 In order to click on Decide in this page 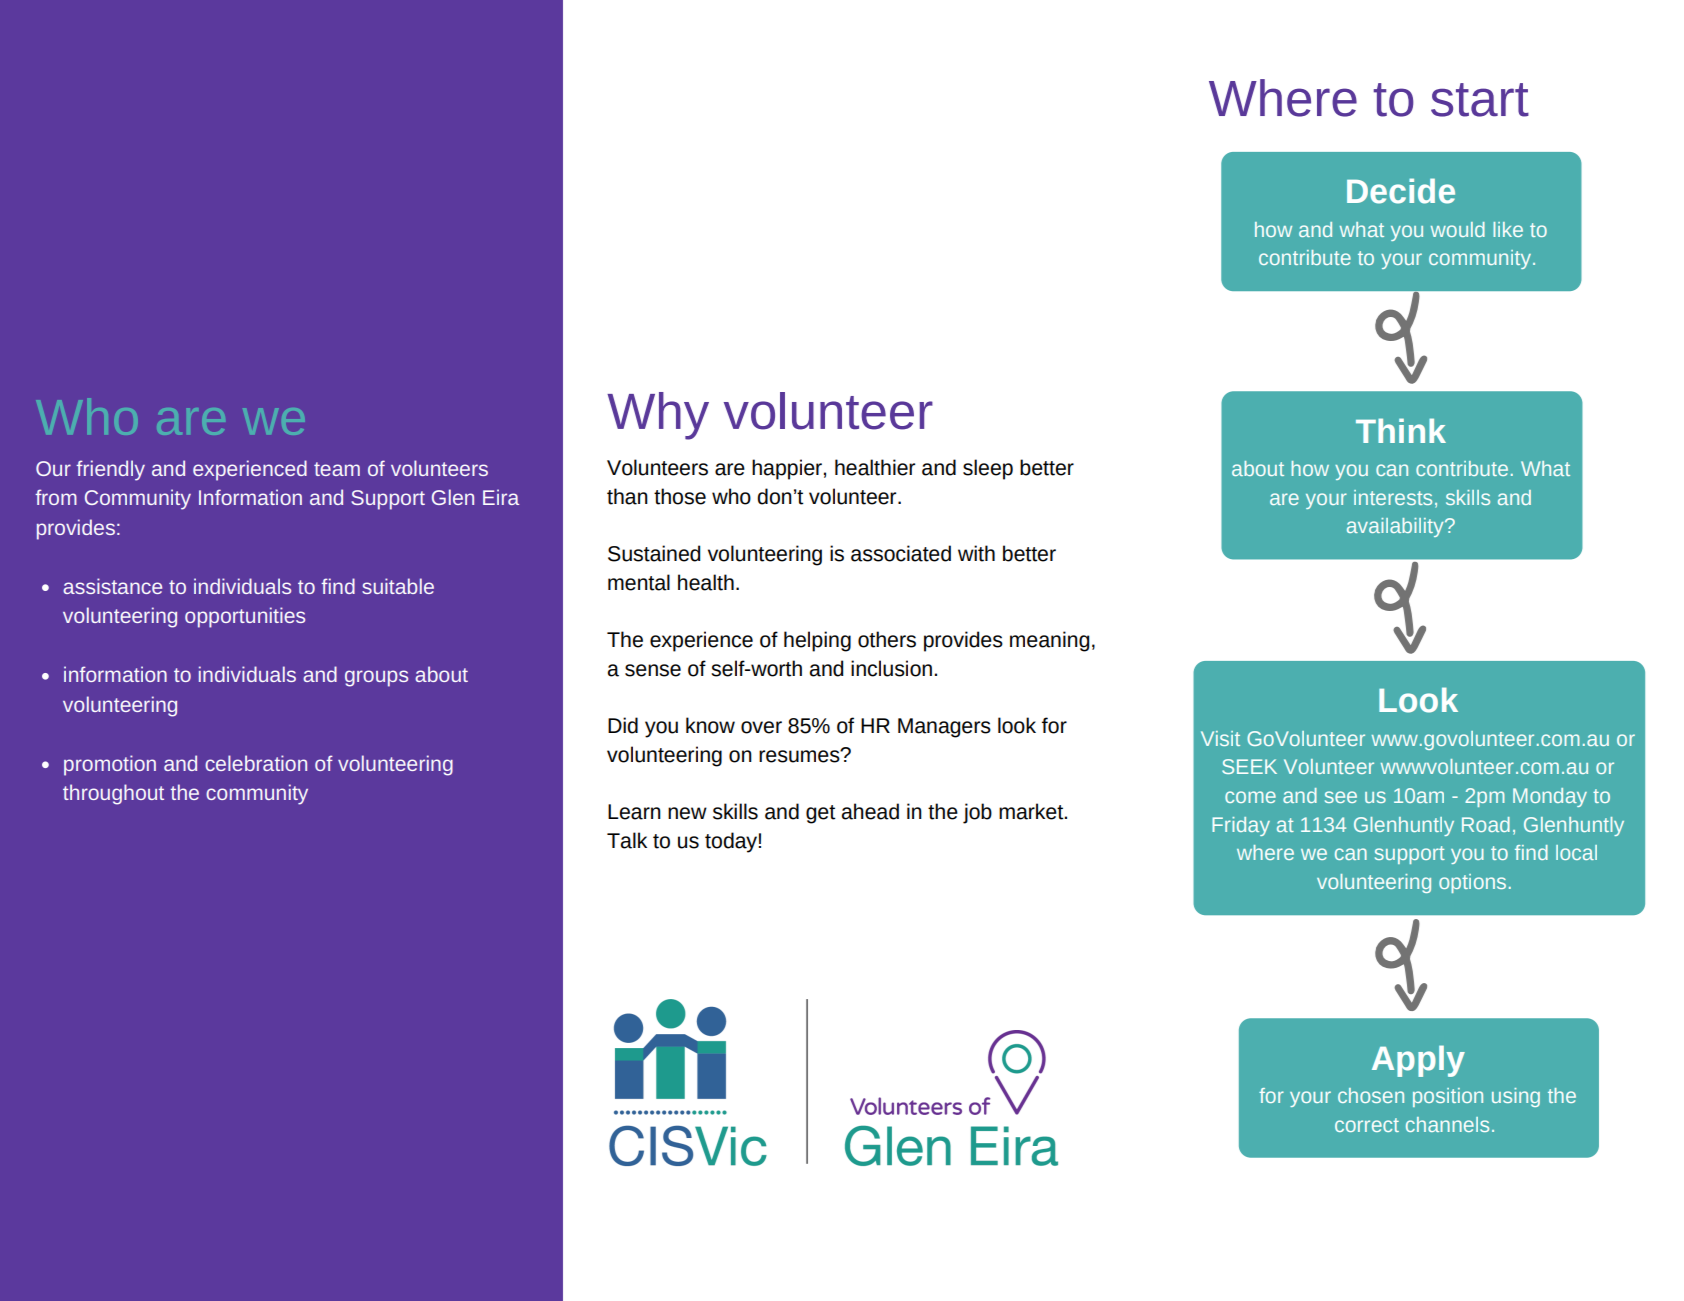, I will do `click(1401, 191)`.
